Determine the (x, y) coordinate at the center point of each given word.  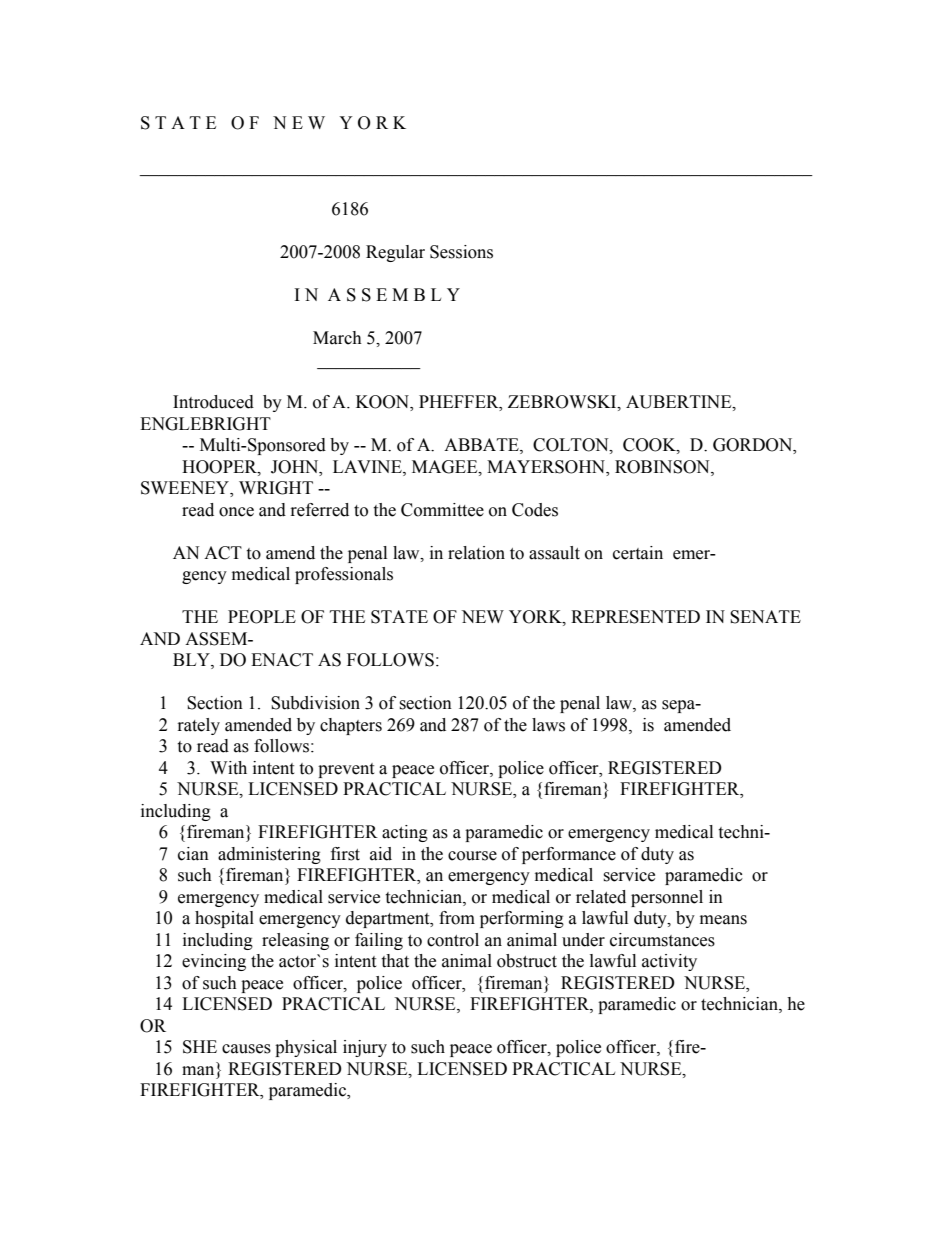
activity (669, 962)
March (337, 338)
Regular (395, 253)
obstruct (527, 961)
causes (246, 1049)
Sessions (461, 252)
